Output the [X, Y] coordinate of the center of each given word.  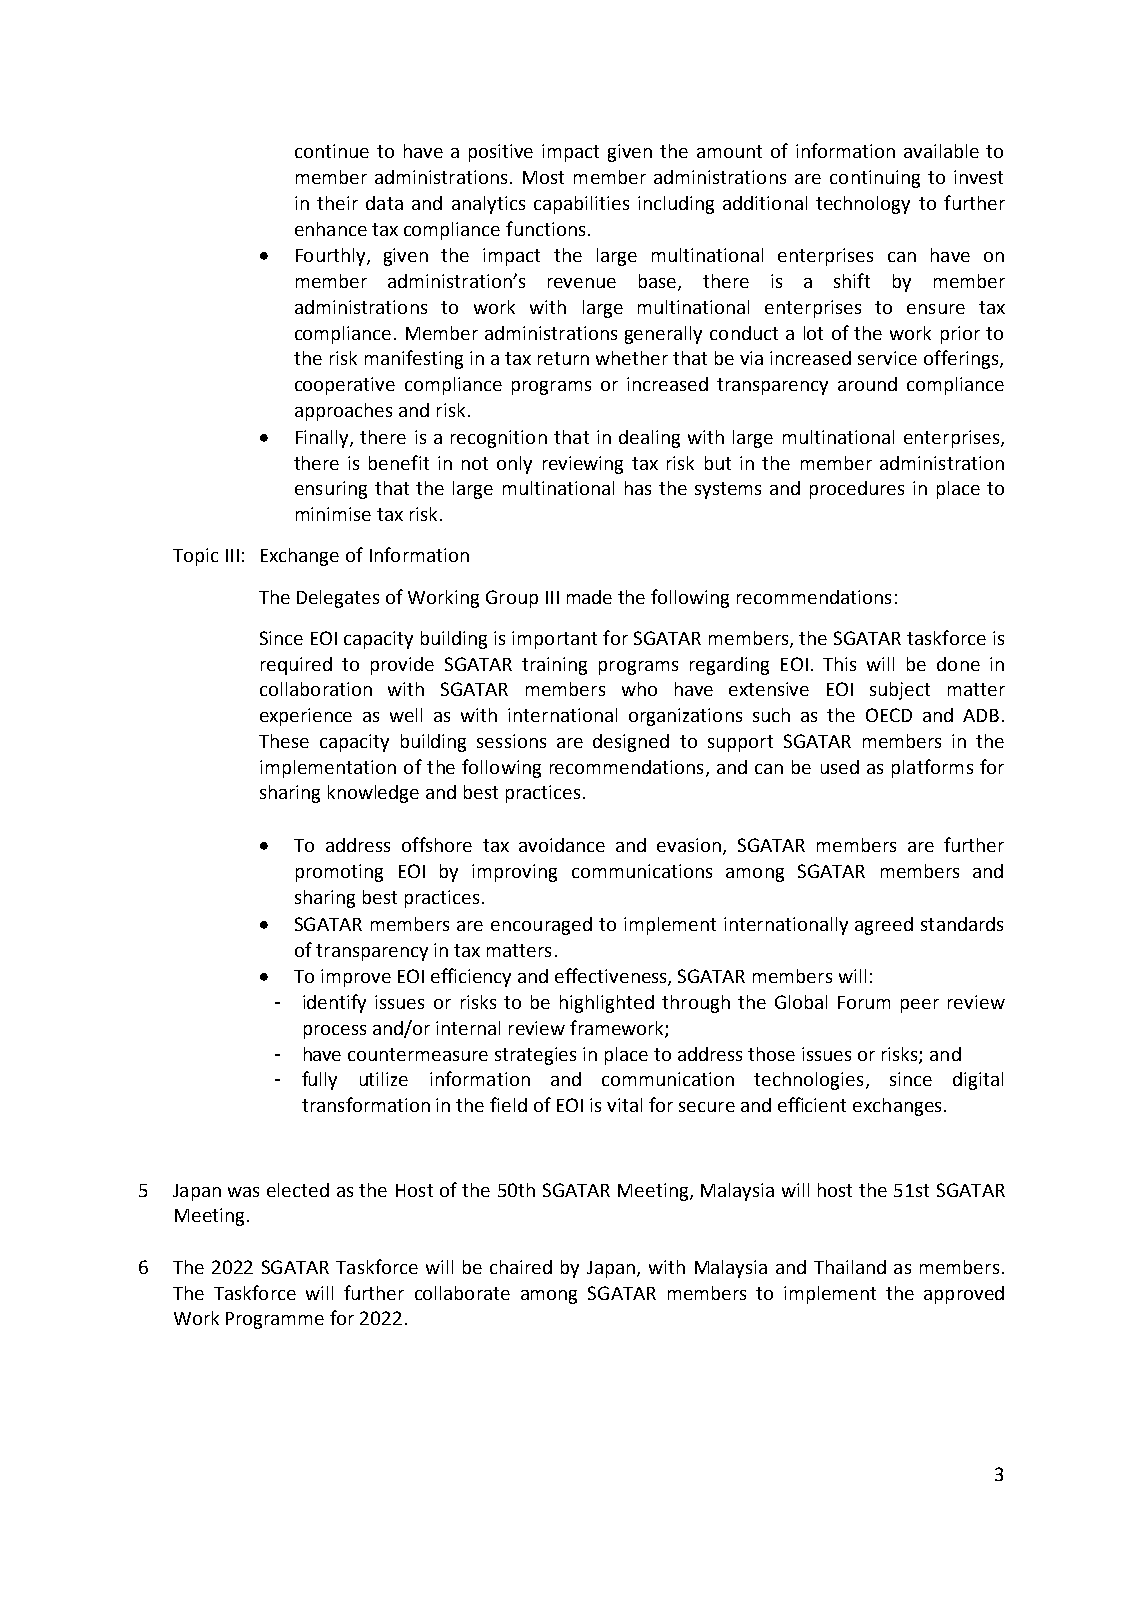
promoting [339, 873]
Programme [275, 1320]
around [867, 384]
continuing [875, 179]
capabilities [581, 205]
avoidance [562, 845]
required [296, 666]
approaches [343, 412]
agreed [884, 926]
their [337, 203]
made [589, 597]
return [563, 358]
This [839, 664]
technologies [808, 1081]
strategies [535, 1056]
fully [319, 1080]
